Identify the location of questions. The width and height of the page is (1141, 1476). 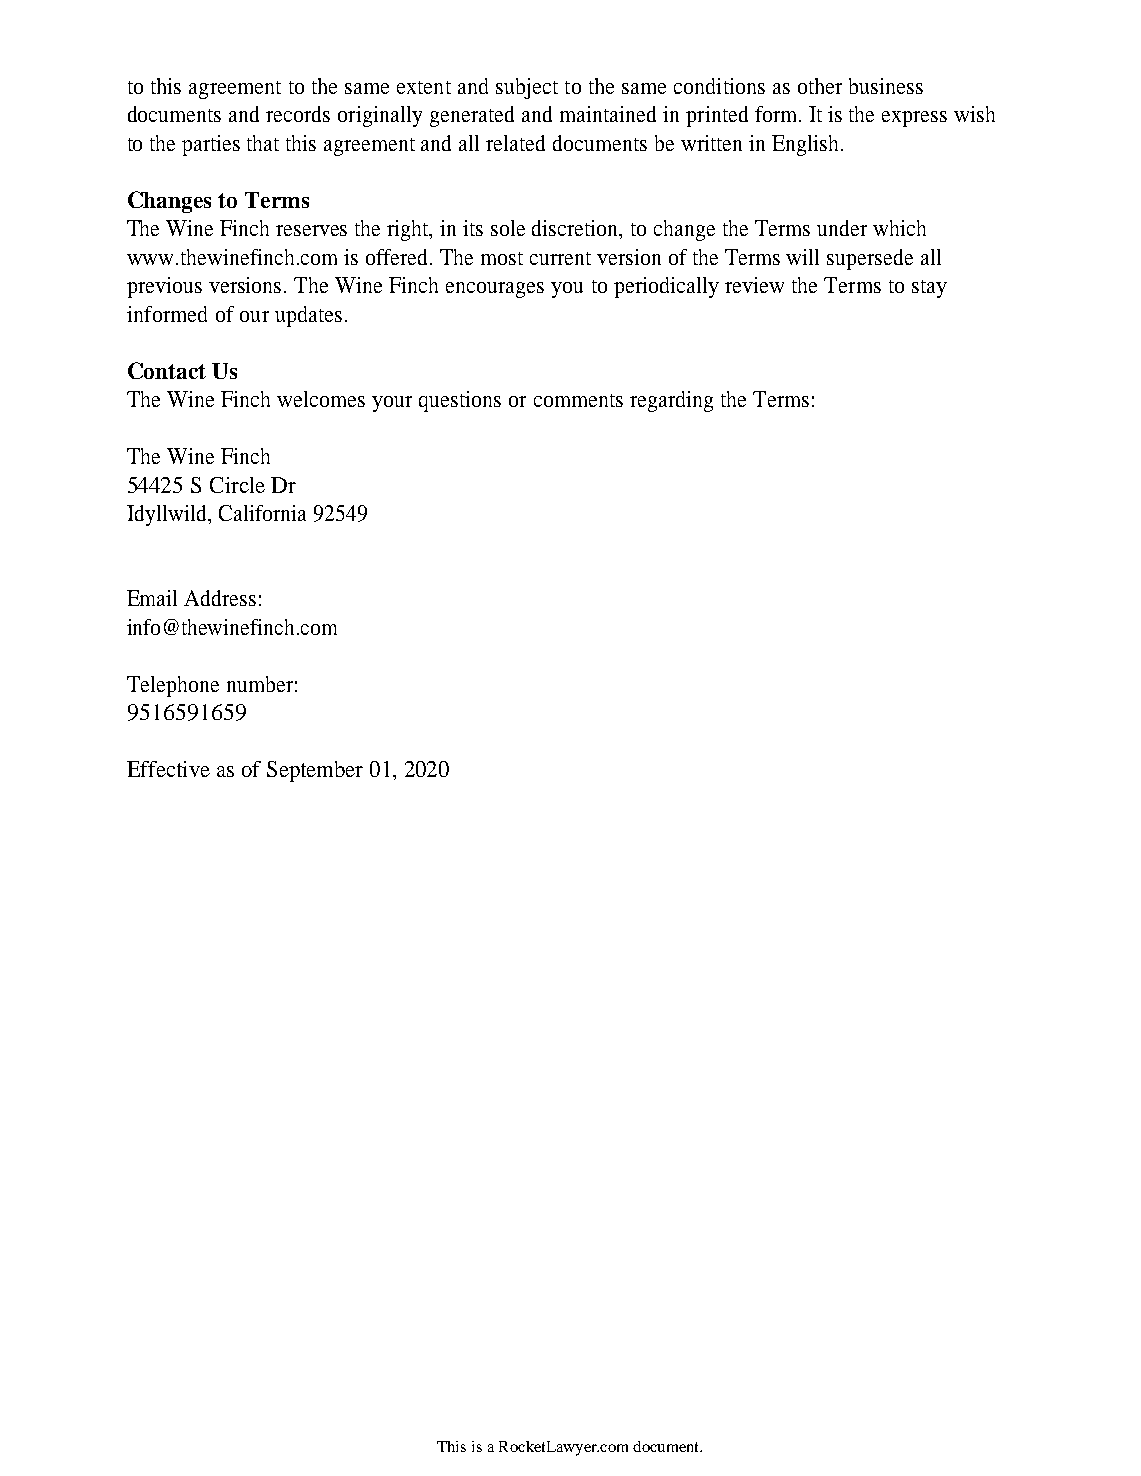
(460, 401).
